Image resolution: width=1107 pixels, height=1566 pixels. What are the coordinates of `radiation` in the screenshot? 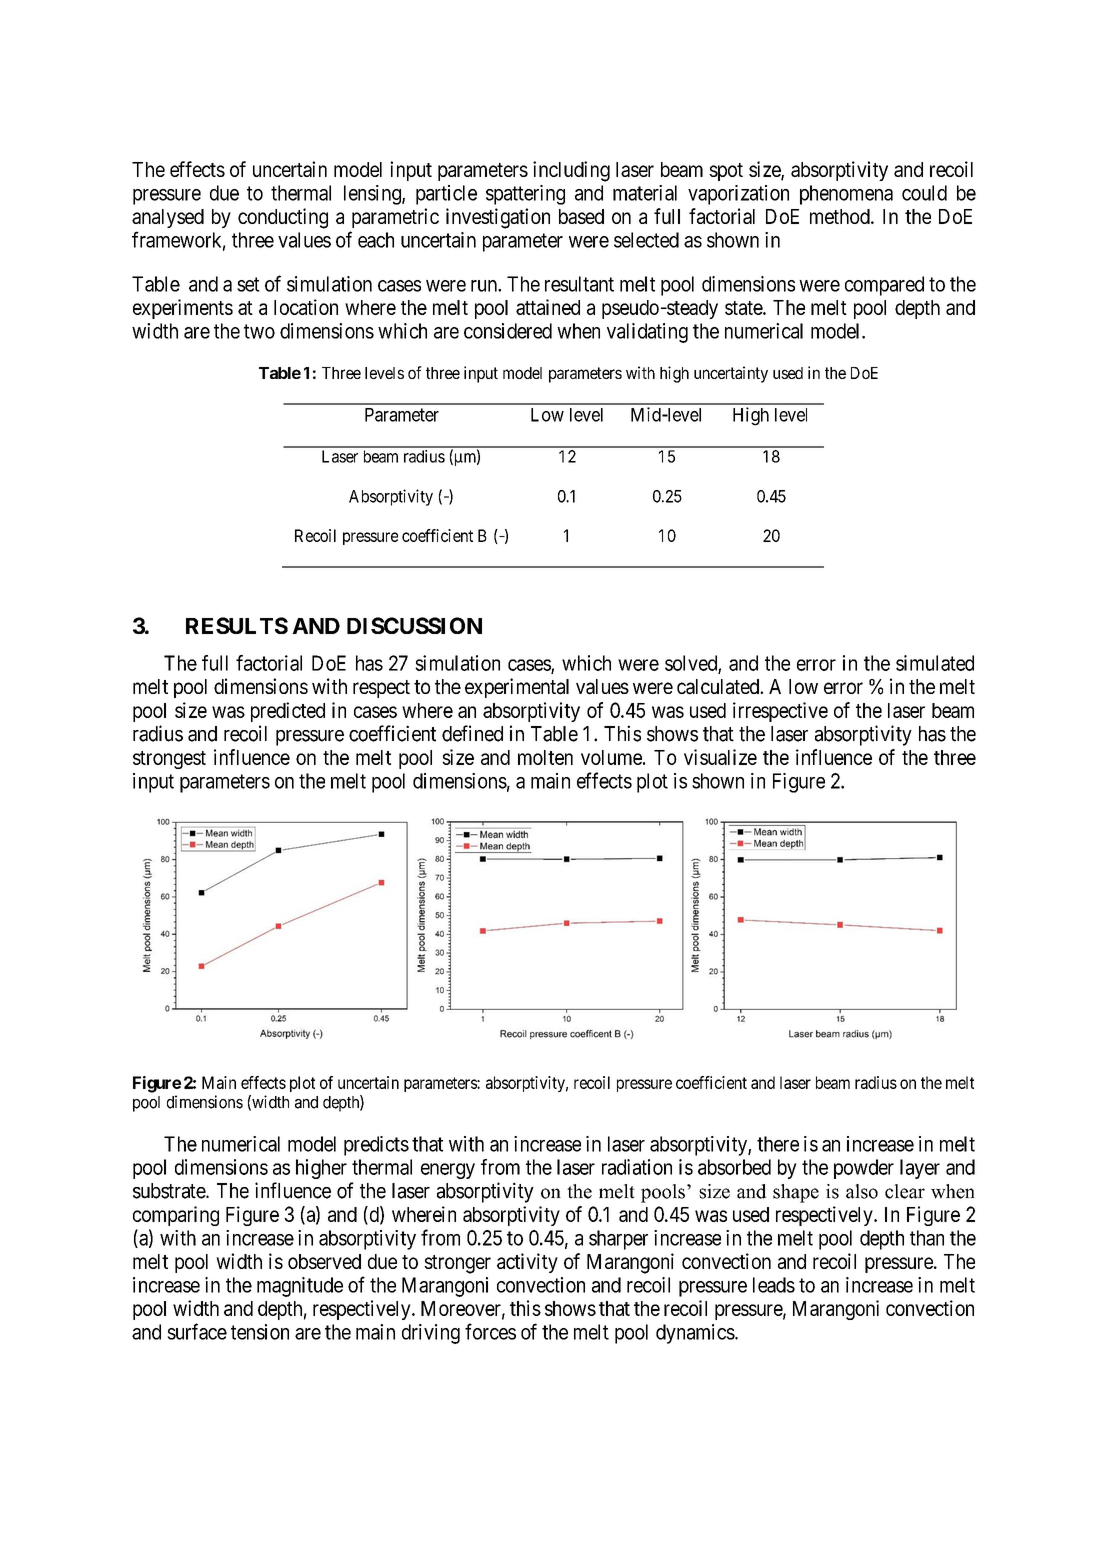 It's located at (637, 1167).
